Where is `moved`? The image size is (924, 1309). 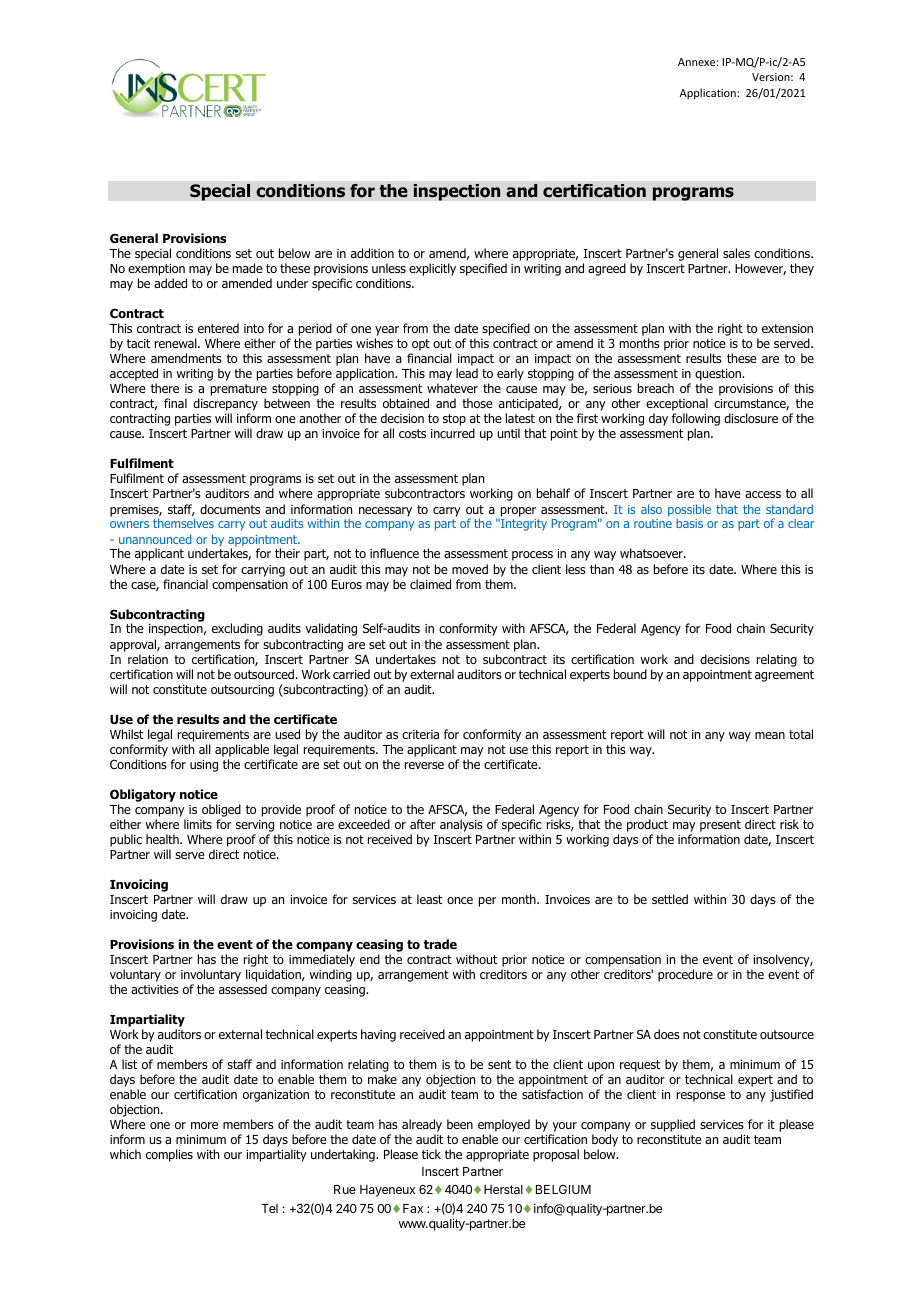
moved is located at coordinates (470, 569).
